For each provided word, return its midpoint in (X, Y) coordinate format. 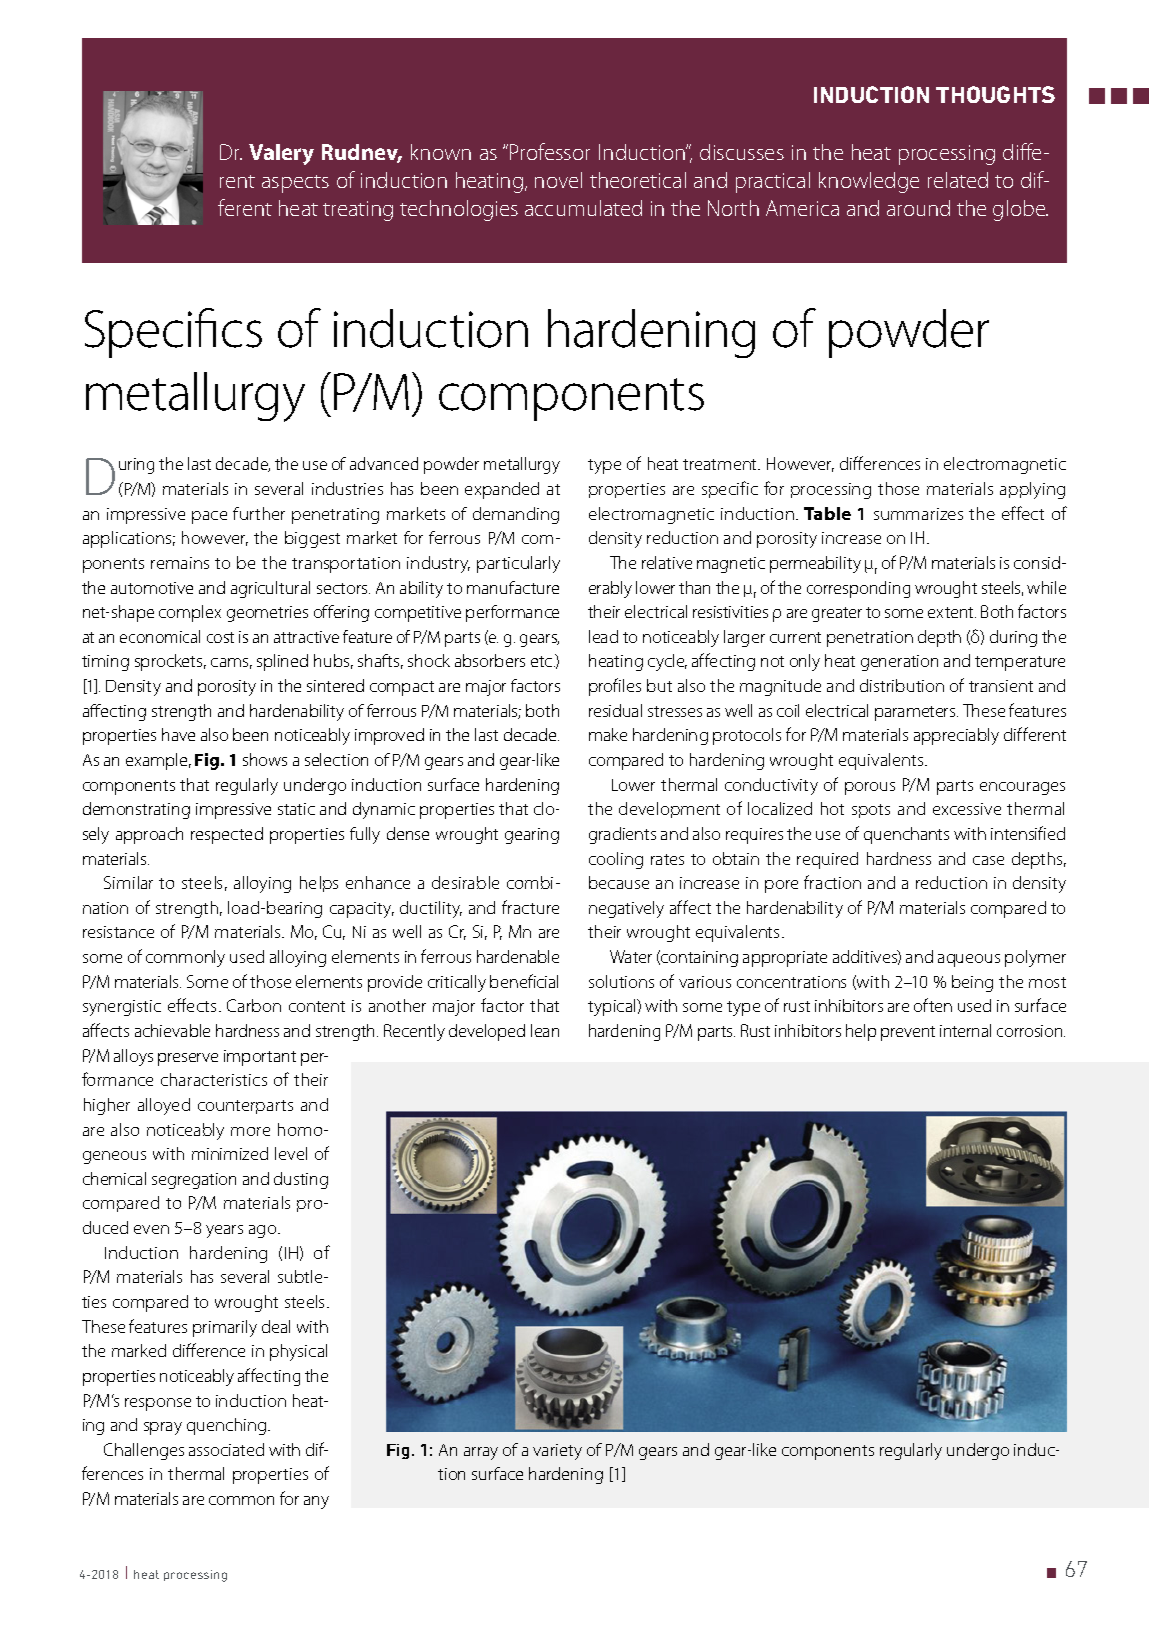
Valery (281, 154)
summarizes (918, 514)
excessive (967, 809)
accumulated (583, 208)
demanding (516, 515)
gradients (622, 835)
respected (227, 835)
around (918, 208)
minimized (230, 1153)
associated (226, 1449)
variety (557, 1452)
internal (965, 1030)
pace (209, 517)
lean (545, 1030)
